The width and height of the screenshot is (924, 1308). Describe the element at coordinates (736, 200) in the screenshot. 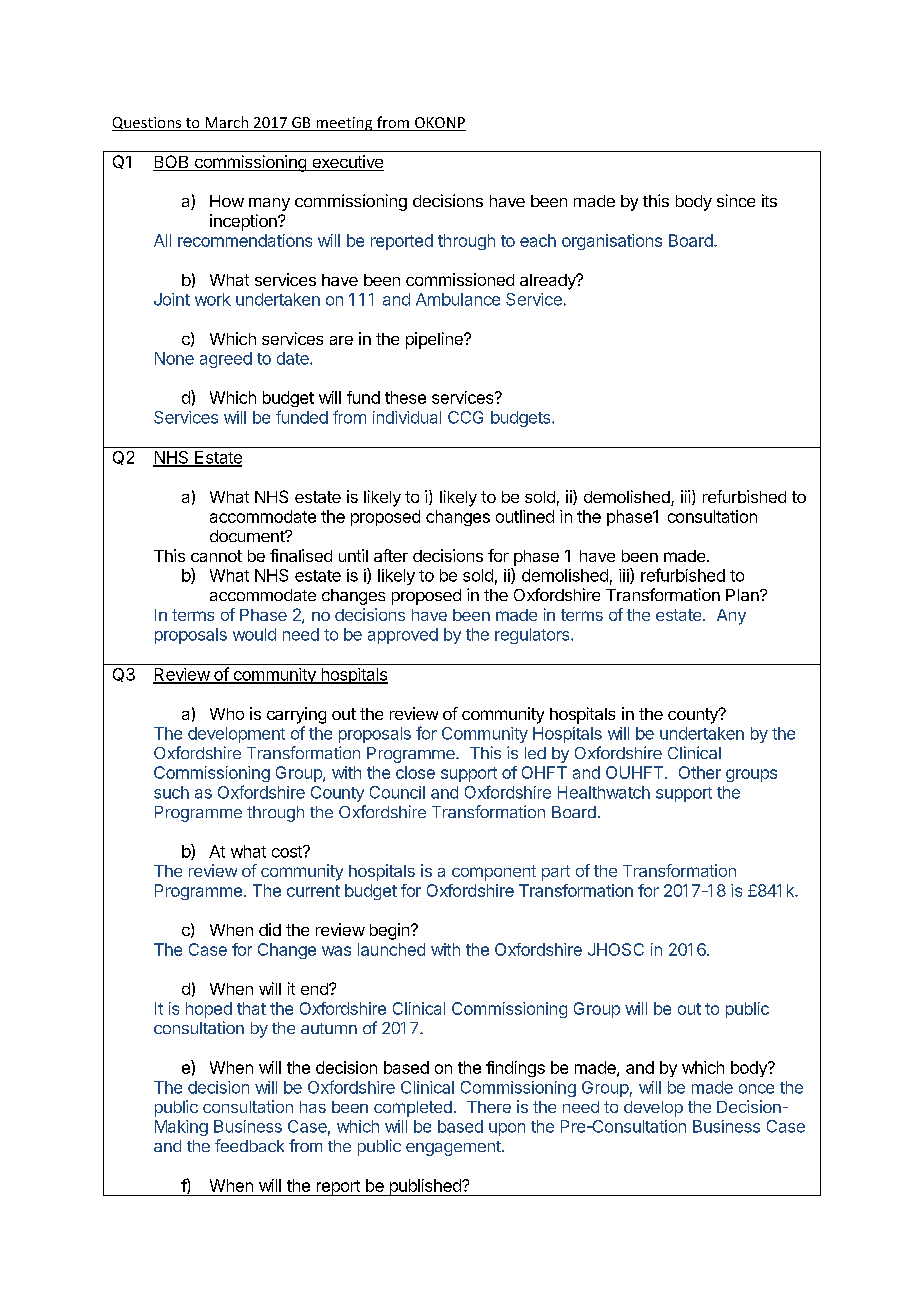

I see `since` at that location.
